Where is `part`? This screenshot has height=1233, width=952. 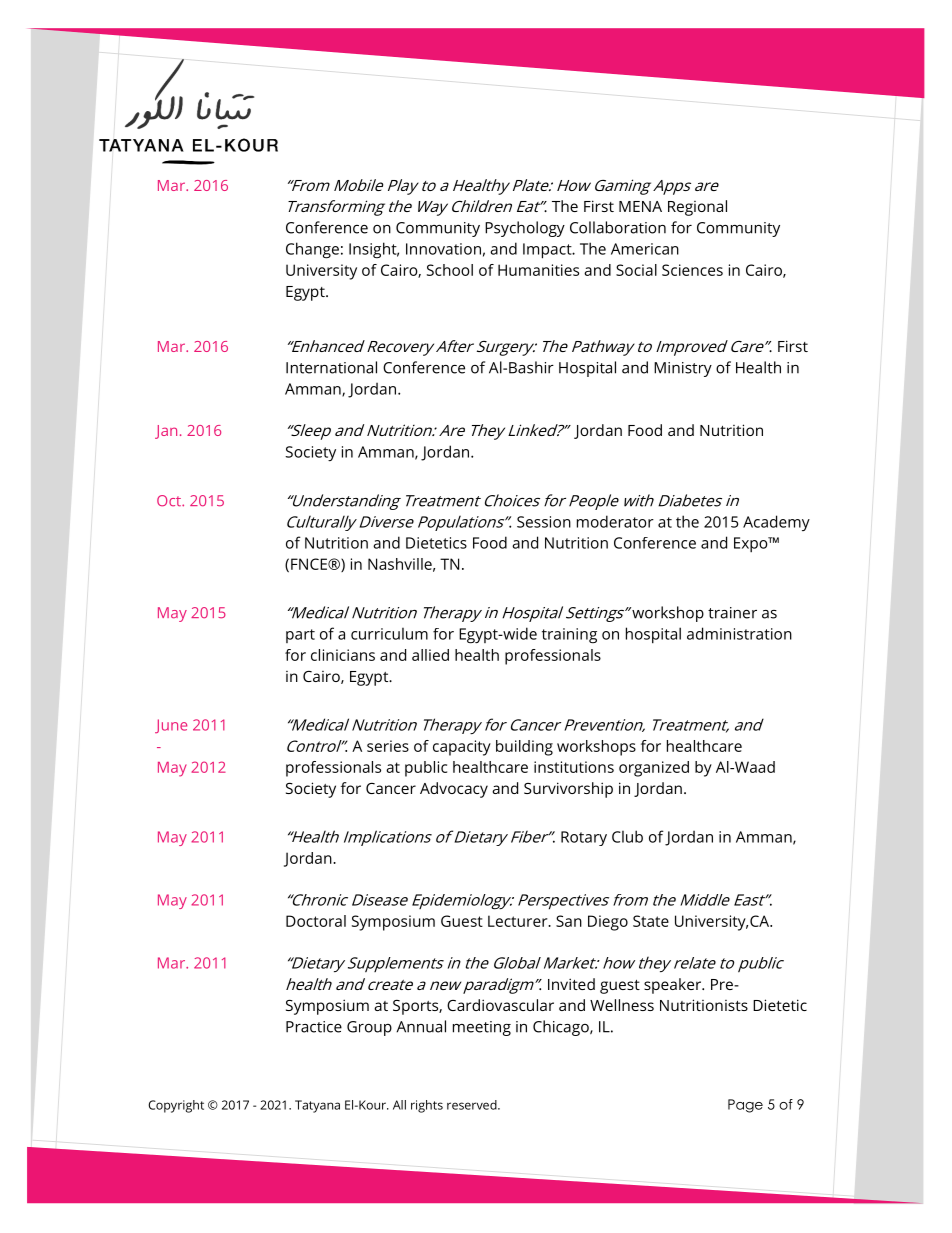 part is located at coordinates (300, 636).
